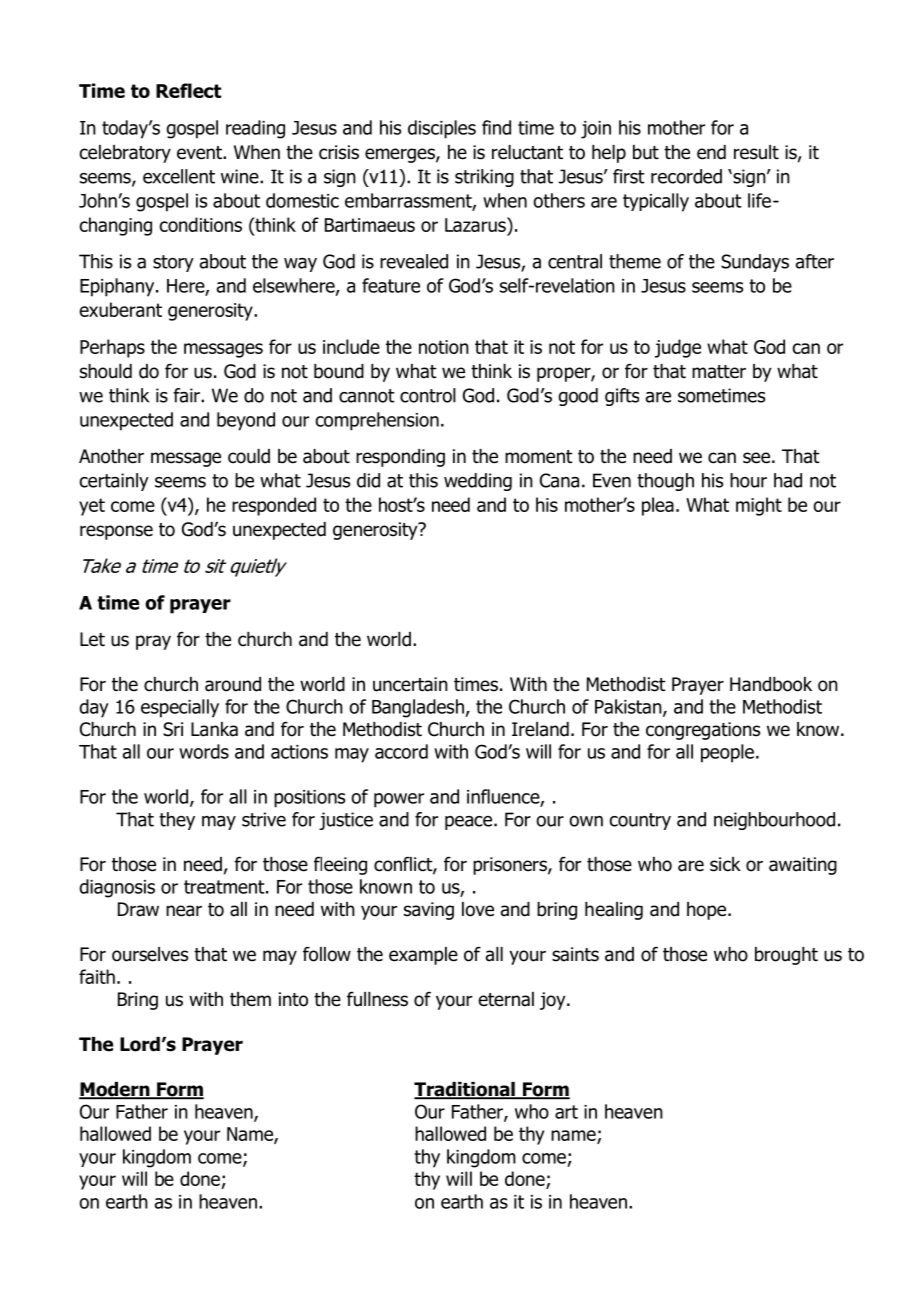 Image resolution: width=924 pixels, height=1307 pixels. Describe the element at coordinates (465, 1090) in the image. I see `Traditional` at that location.
